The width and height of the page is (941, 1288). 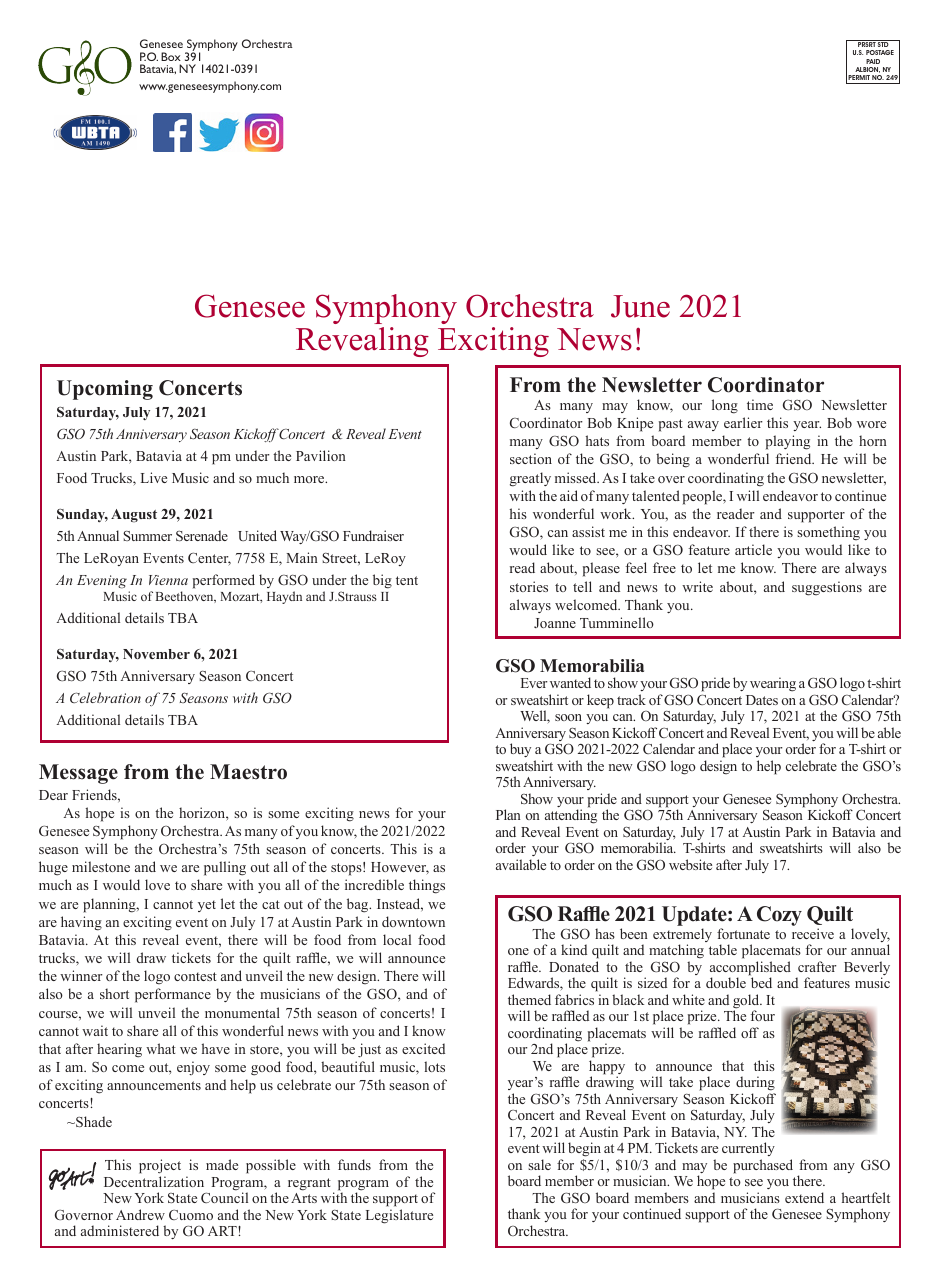 What do you see at coordinates (171, 56) in the page?
I see `Box` at bounding box center [171, 56].
